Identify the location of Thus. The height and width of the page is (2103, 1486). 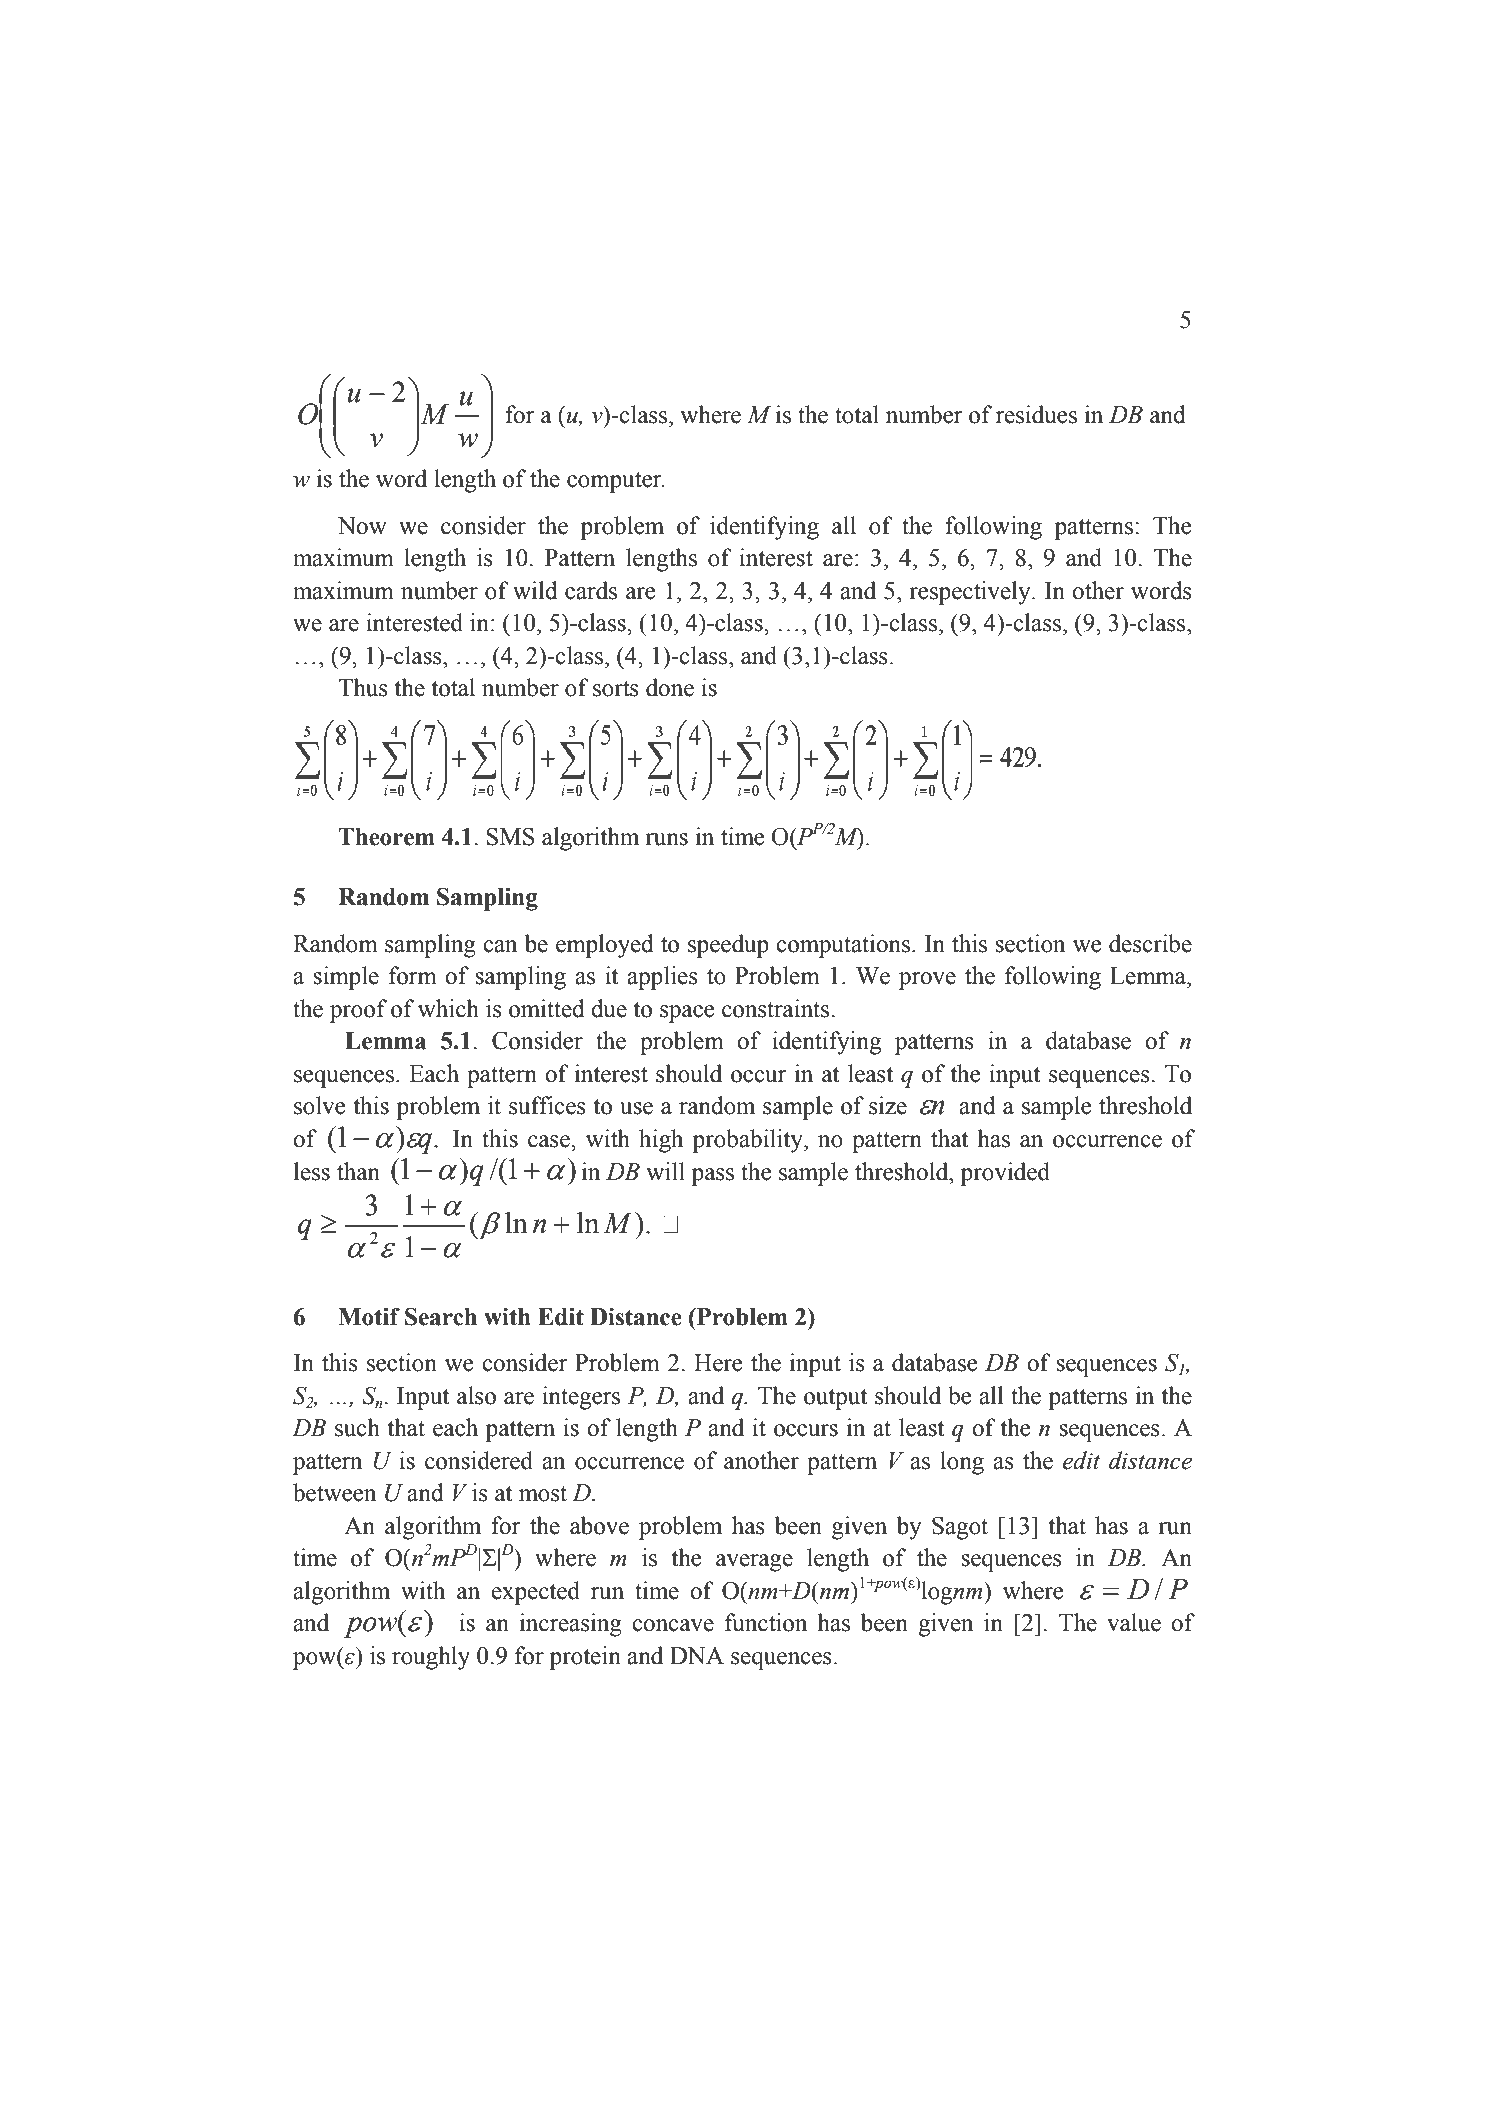
(363, 687).
